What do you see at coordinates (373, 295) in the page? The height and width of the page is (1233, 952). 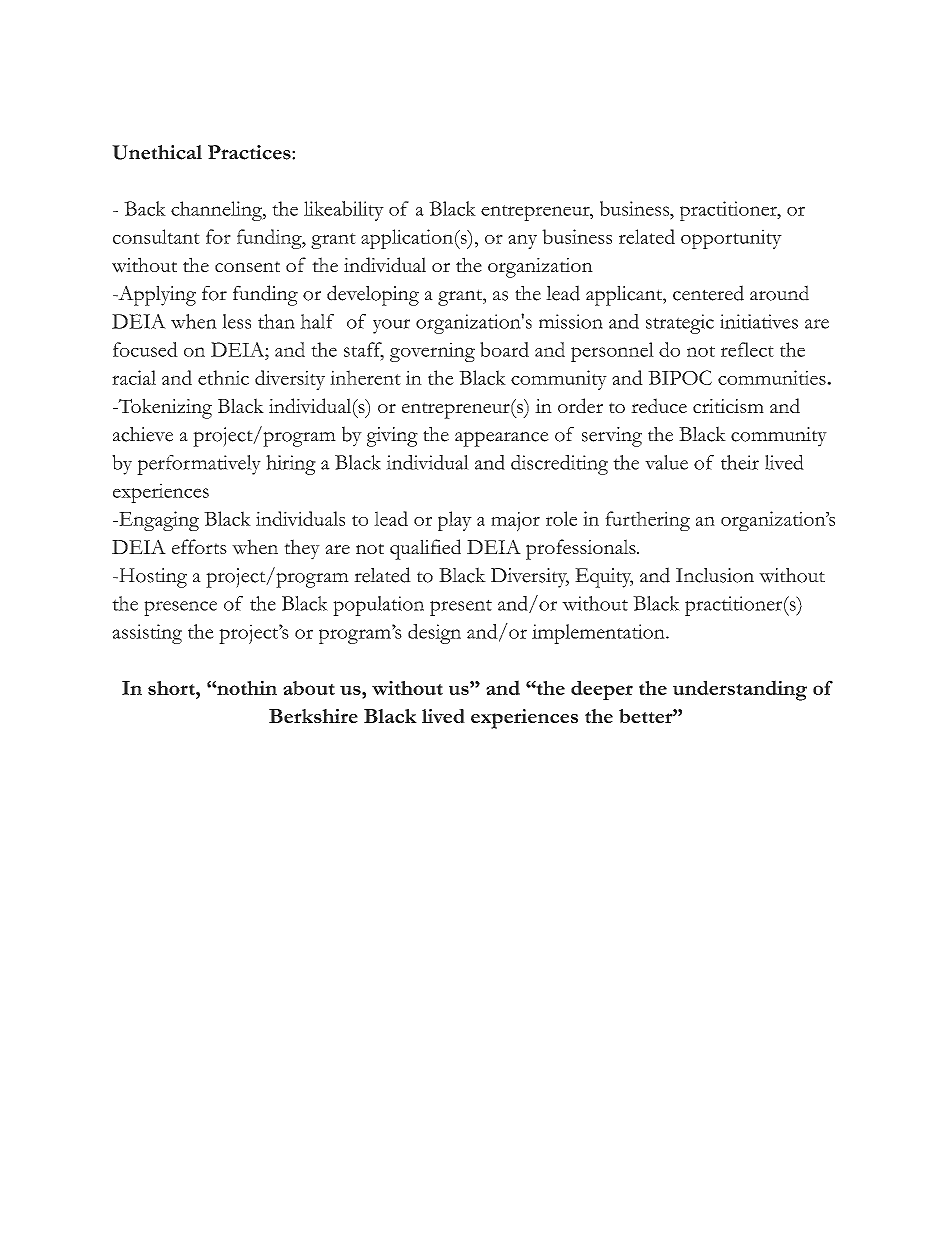 I see `developing` at bounding box center [373, 295].
